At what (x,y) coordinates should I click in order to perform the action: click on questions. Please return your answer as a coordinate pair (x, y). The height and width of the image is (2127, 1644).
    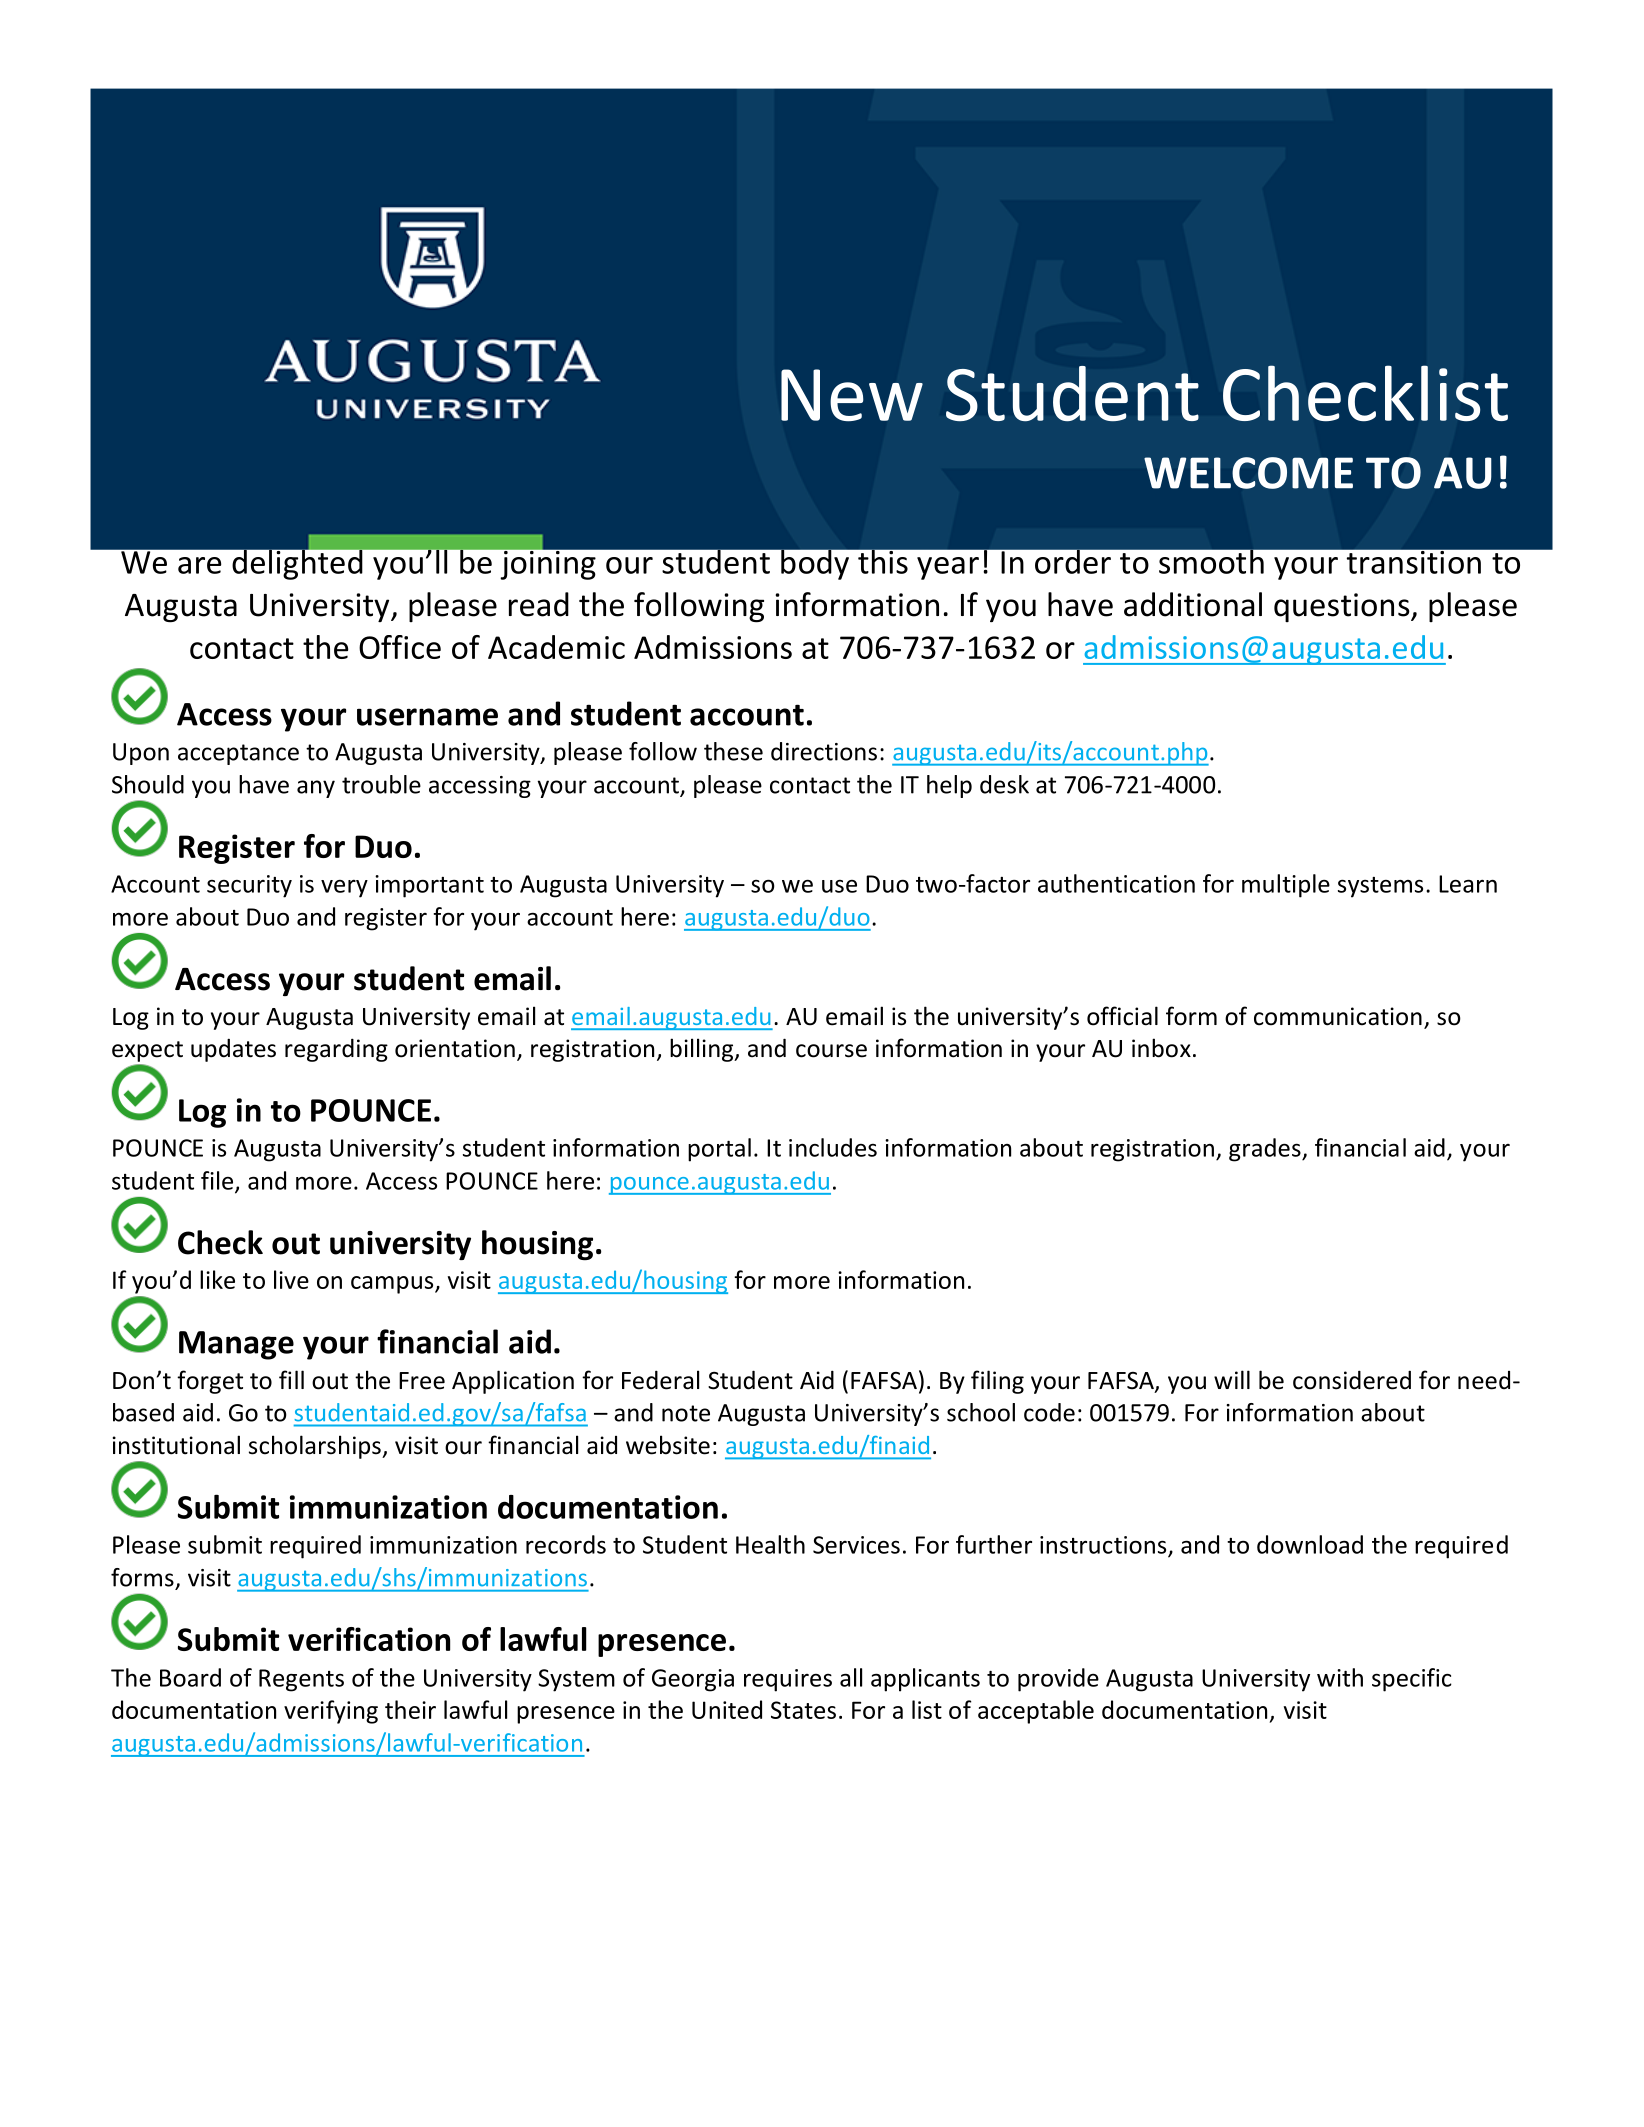
    Looking at the image, I should click on (1343, 607).
